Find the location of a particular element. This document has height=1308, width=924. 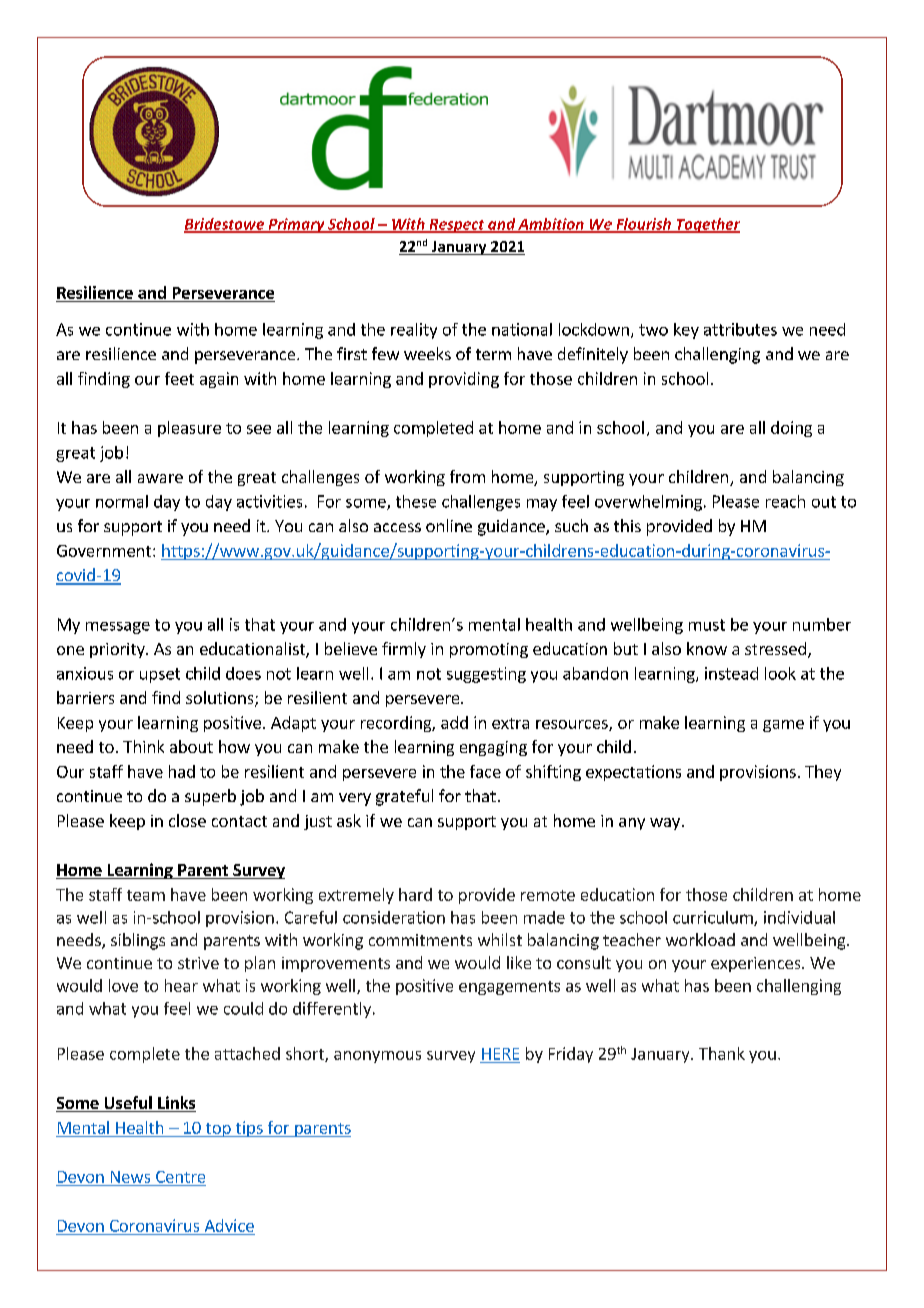

online is located at coordinates (449, 525).
